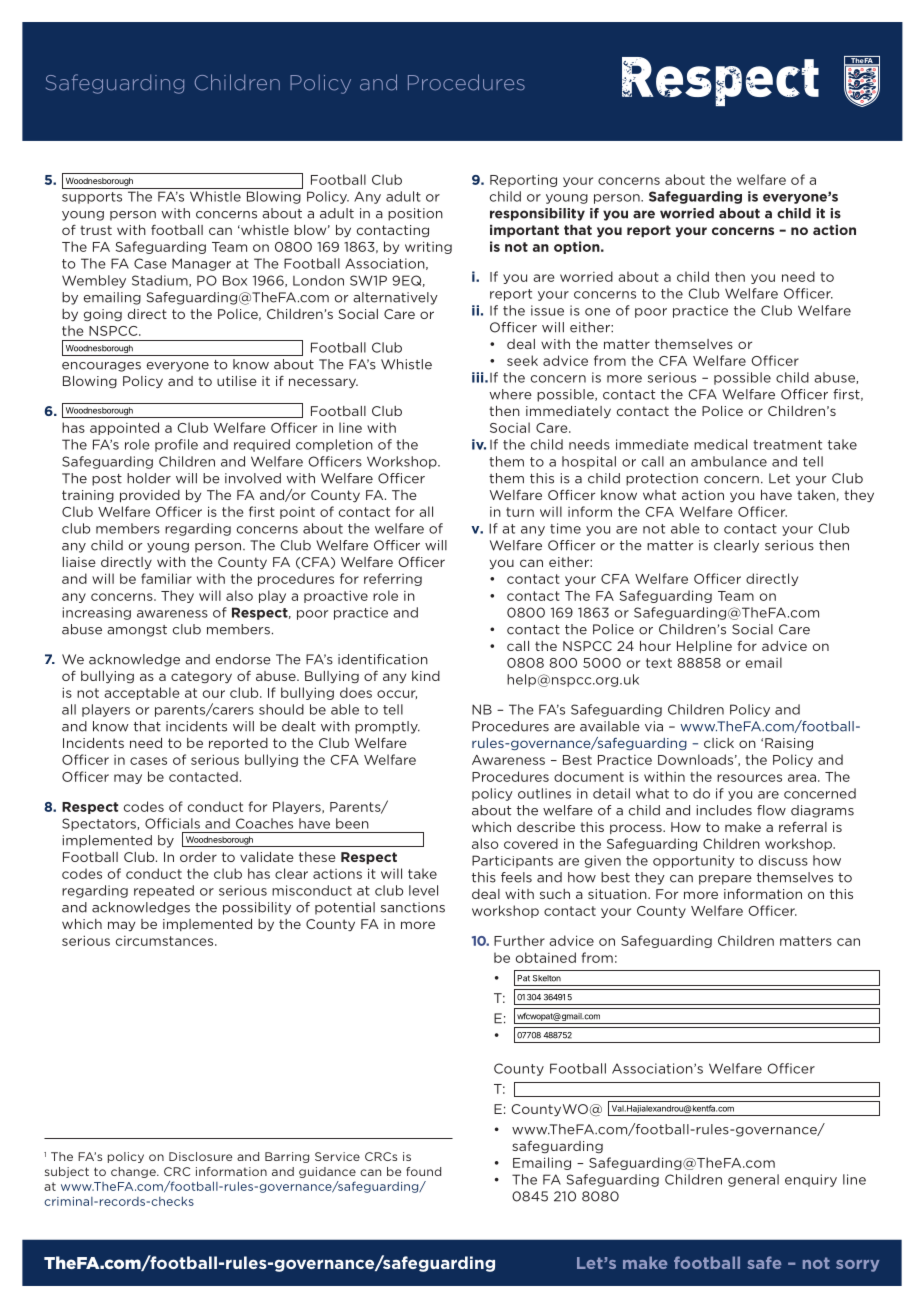  Describe the element at coordinates (134, 1172) in the screenshot. I see `change` at that location.
